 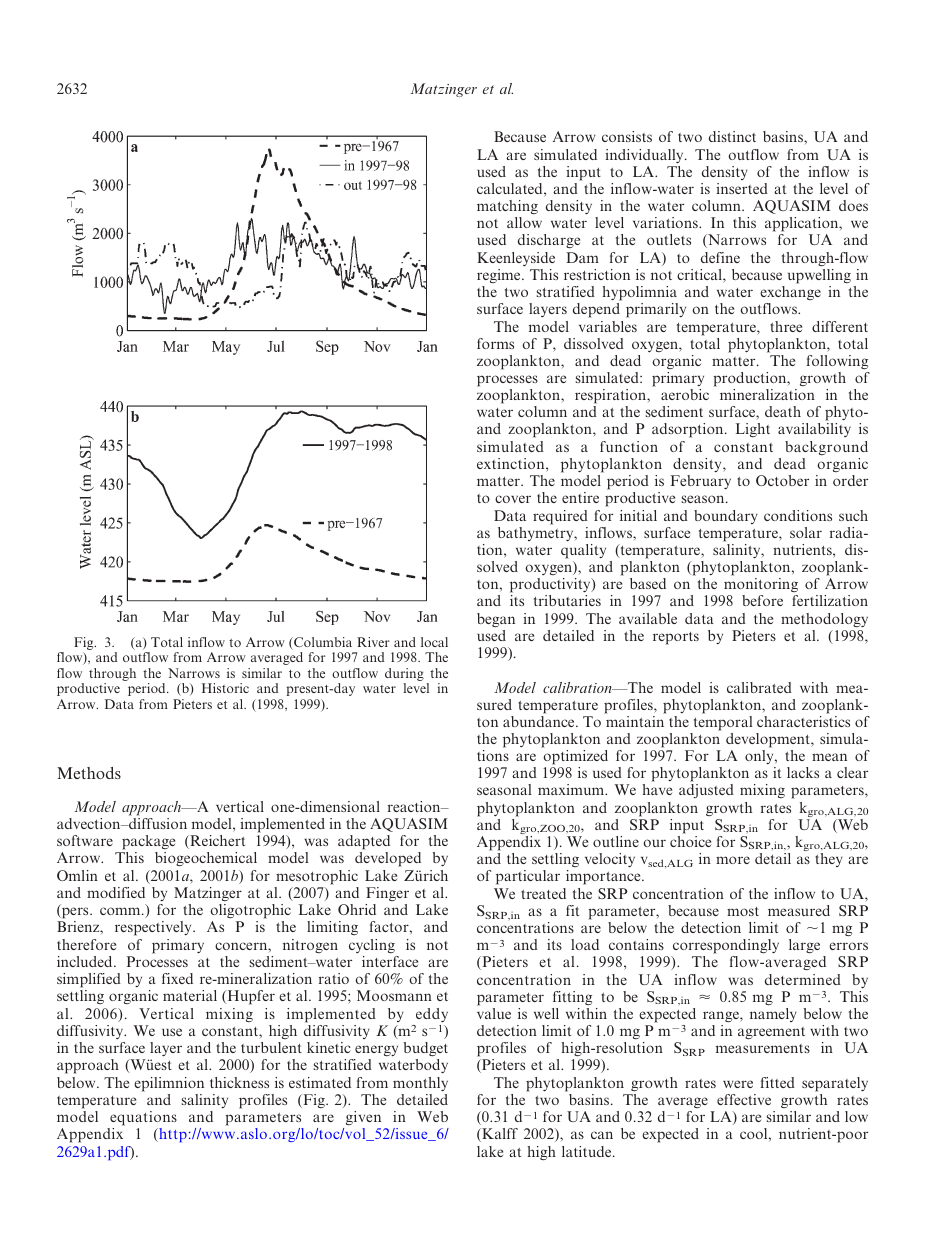 I want to click on biogeochemical, so click(x=206, y=859).
